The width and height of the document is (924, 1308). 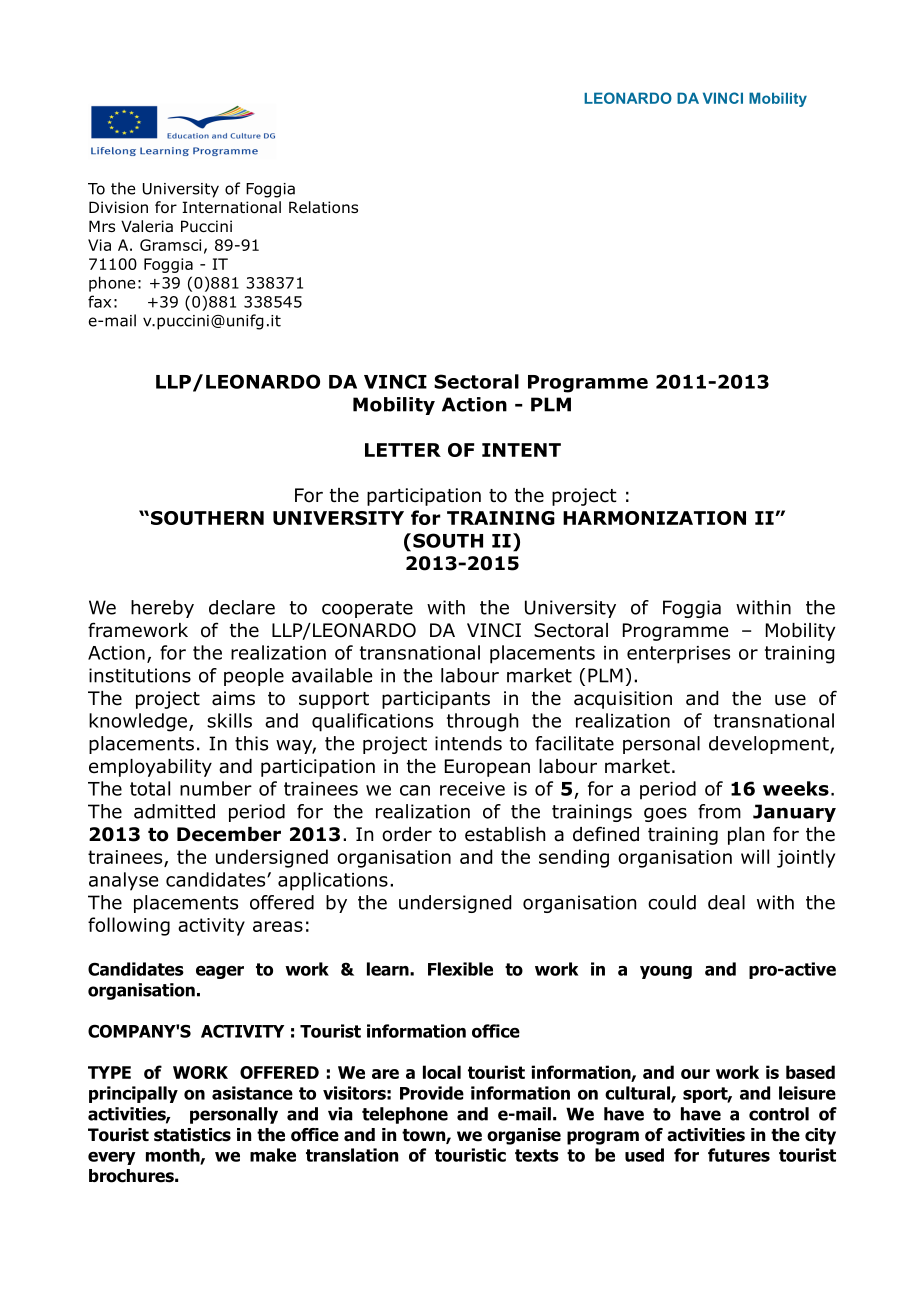 I want to click on Flexible, so click(x=460, y=969).
